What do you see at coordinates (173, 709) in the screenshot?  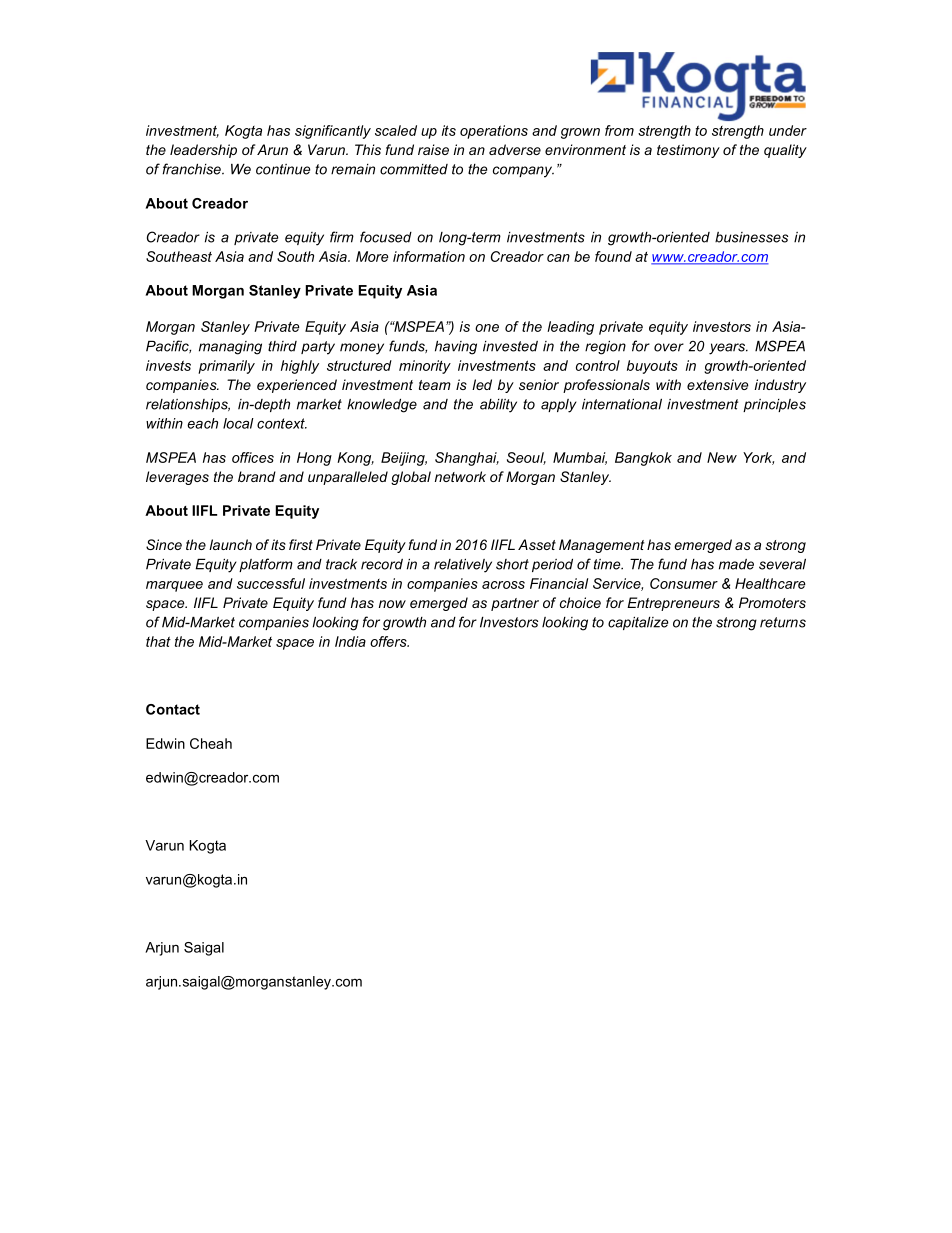 I see `Contact` at bounding box center [173, 709].
